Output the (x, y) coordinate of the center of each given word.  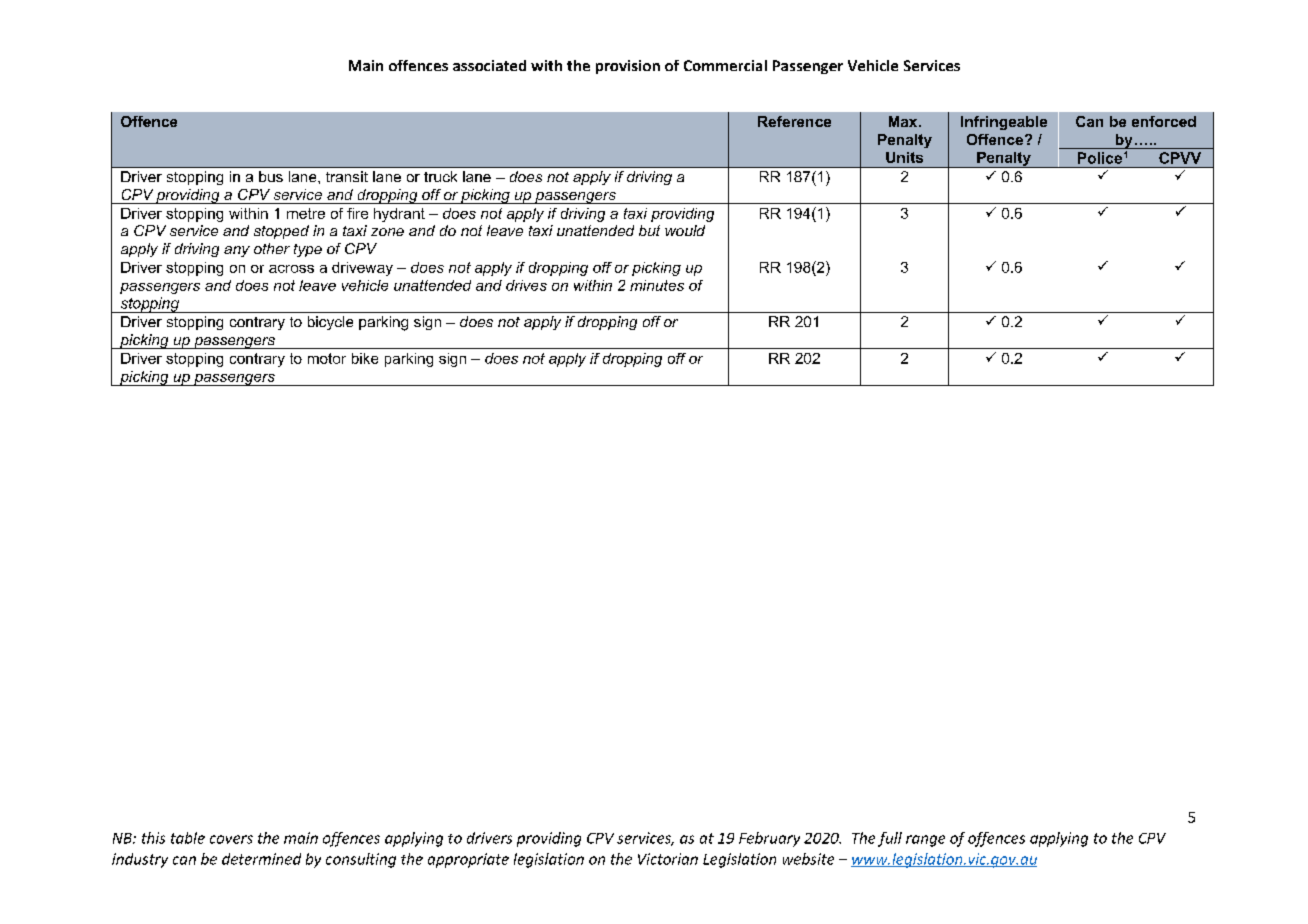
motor (327, 358)
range (925, 841)
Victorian (668, 859)
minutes (657, 285)
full (890, 839)
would (685, 230)
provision (628, 67)
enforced (1164, 121)
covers (231, 839)
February (769, 839)
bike (365, 358)
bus (271, 176)
